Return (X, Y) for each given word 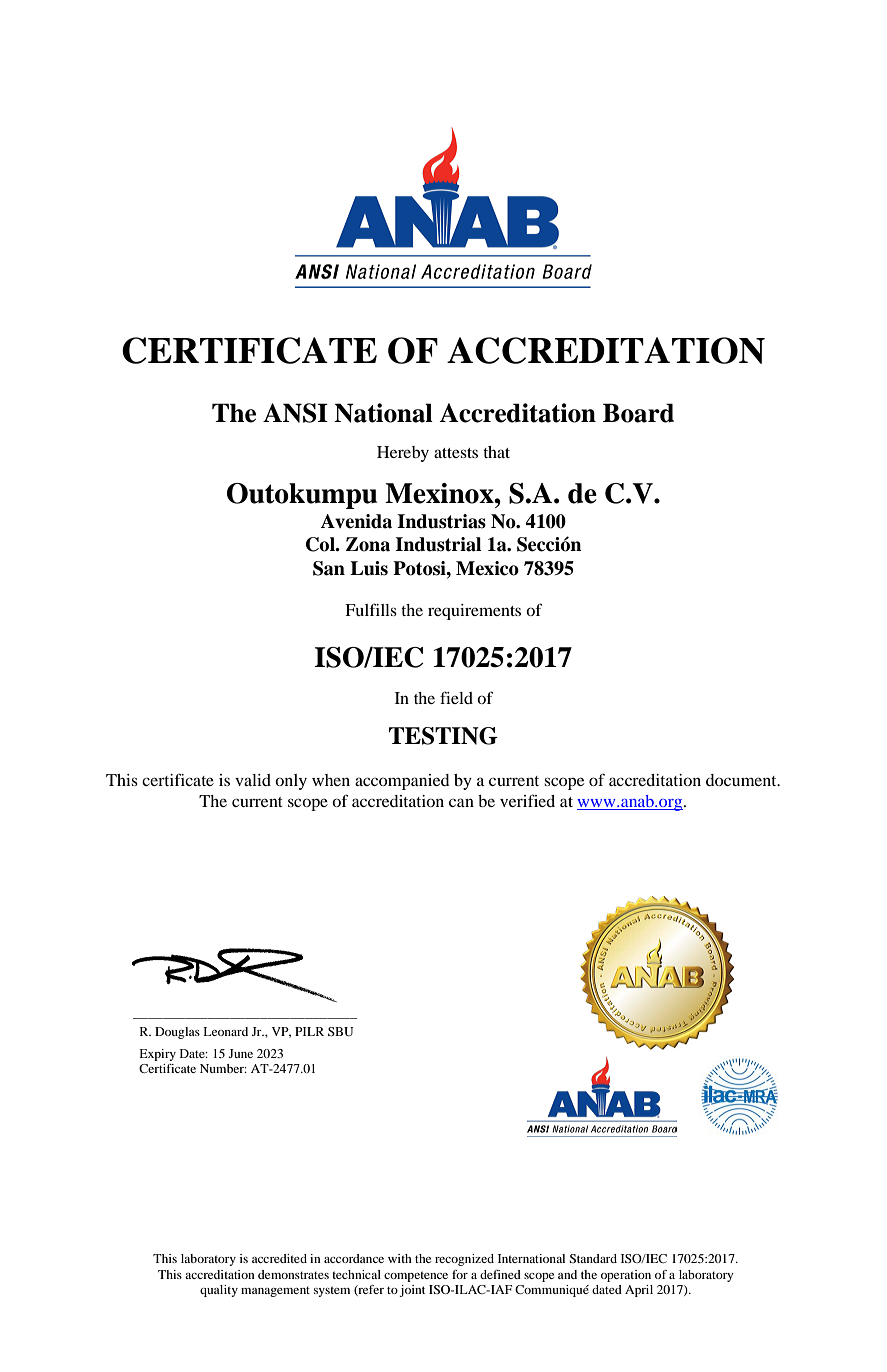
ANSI (295, 413)
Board (638, 413)
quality (219, 1291)
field (456, 697)
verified (527, 800)
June (241, 1053)
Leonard (225, 1031)
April (639, 1291)
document (742, 780)
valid (253, 780)
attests (456, 453)
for (460, 1274)
